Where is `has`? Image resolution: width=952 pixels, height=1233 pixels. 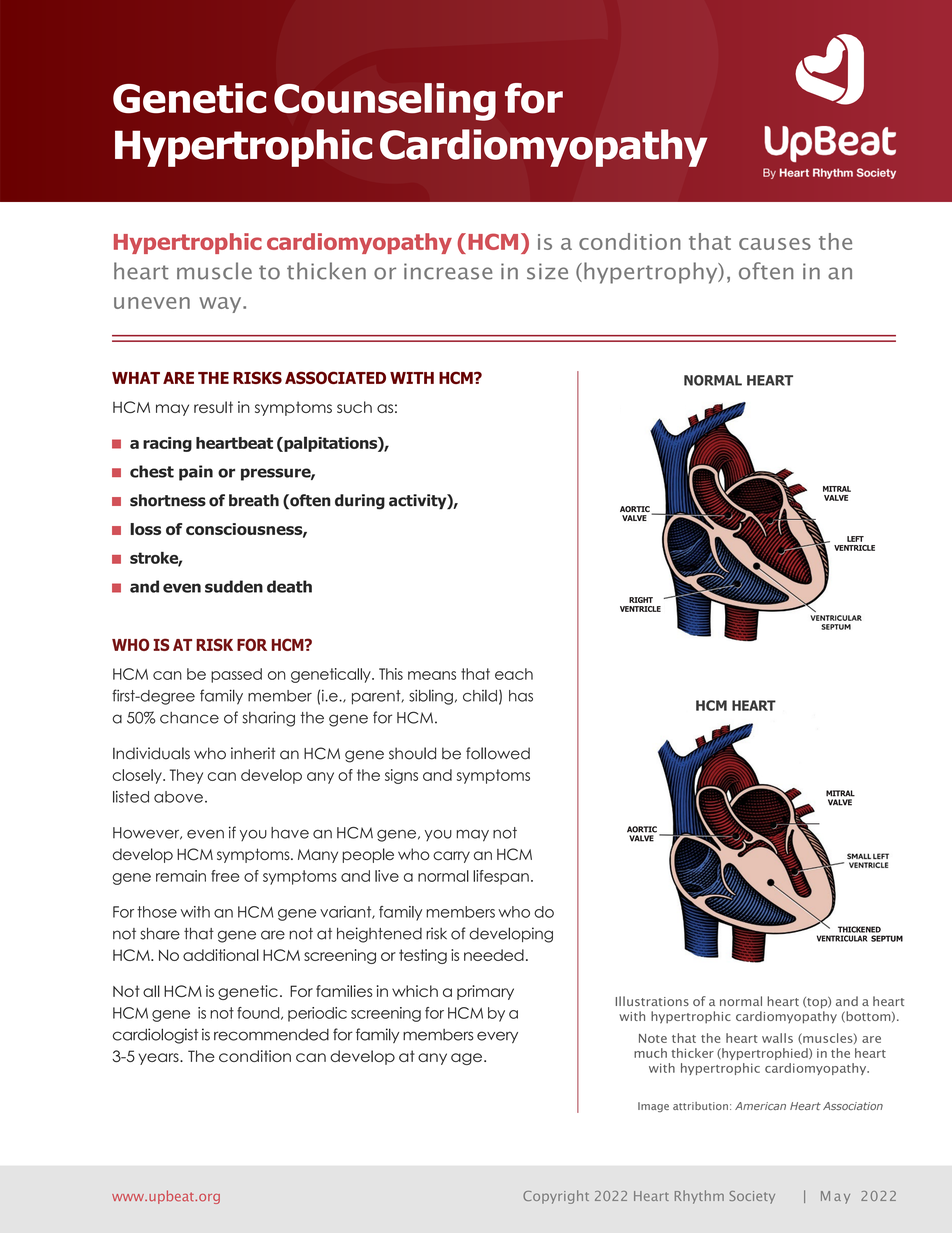
has is located at coordinates (521, 696).
